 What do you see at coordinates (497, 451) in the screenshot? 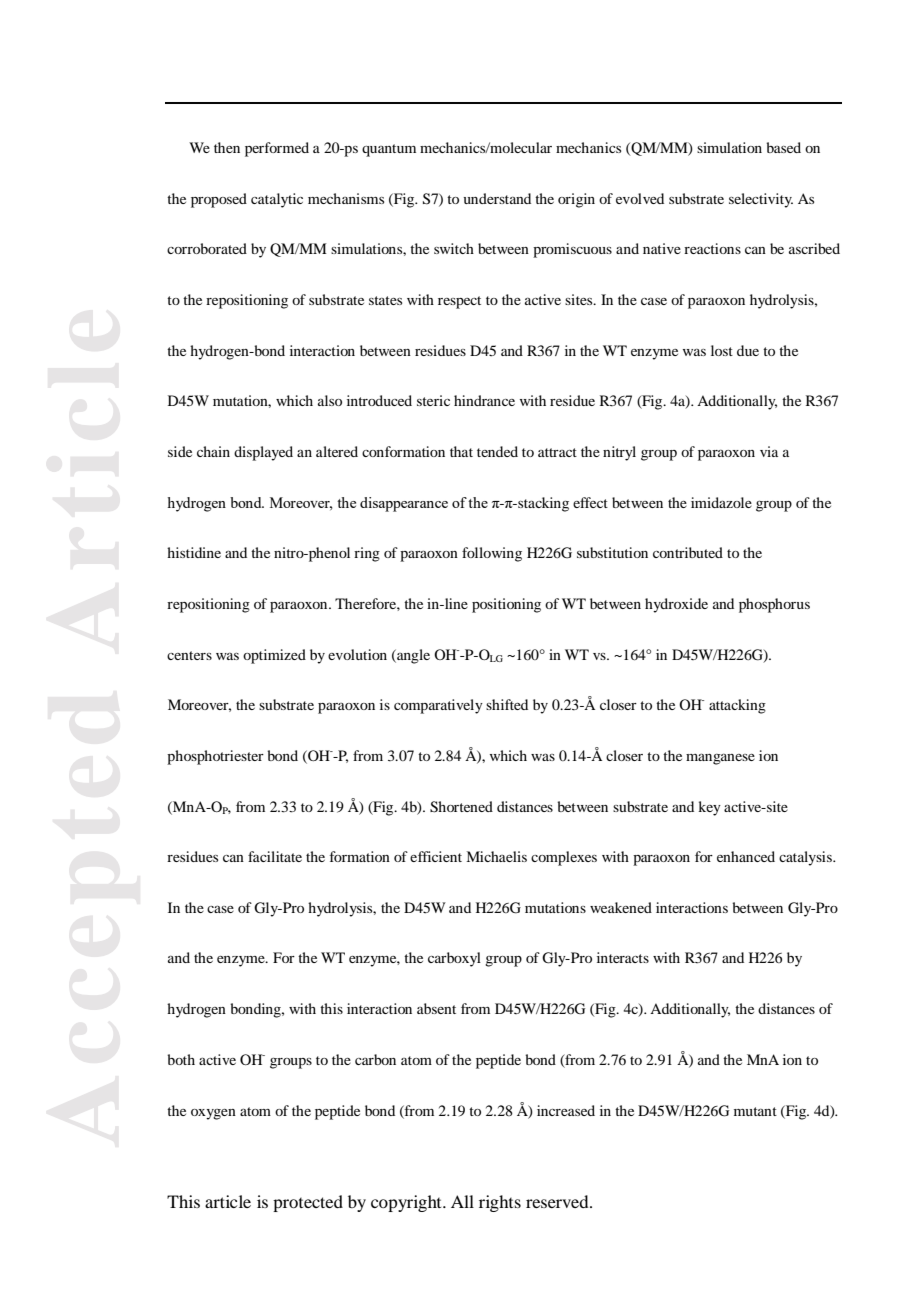
I see `tended` at bounding box center [497, 451].
